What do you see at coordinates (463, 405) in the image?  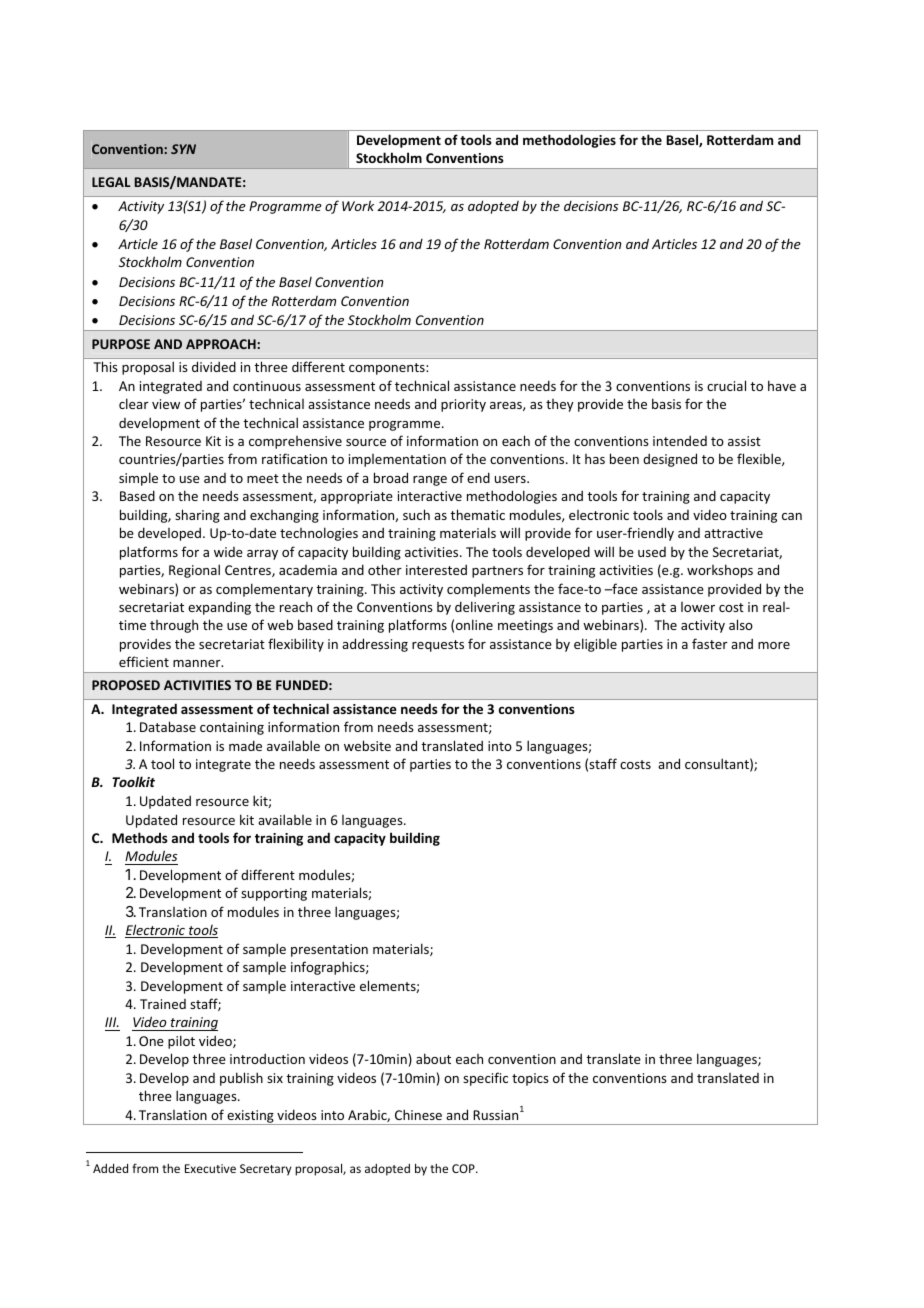 I see `priority` at bounding box center [463, 405].
